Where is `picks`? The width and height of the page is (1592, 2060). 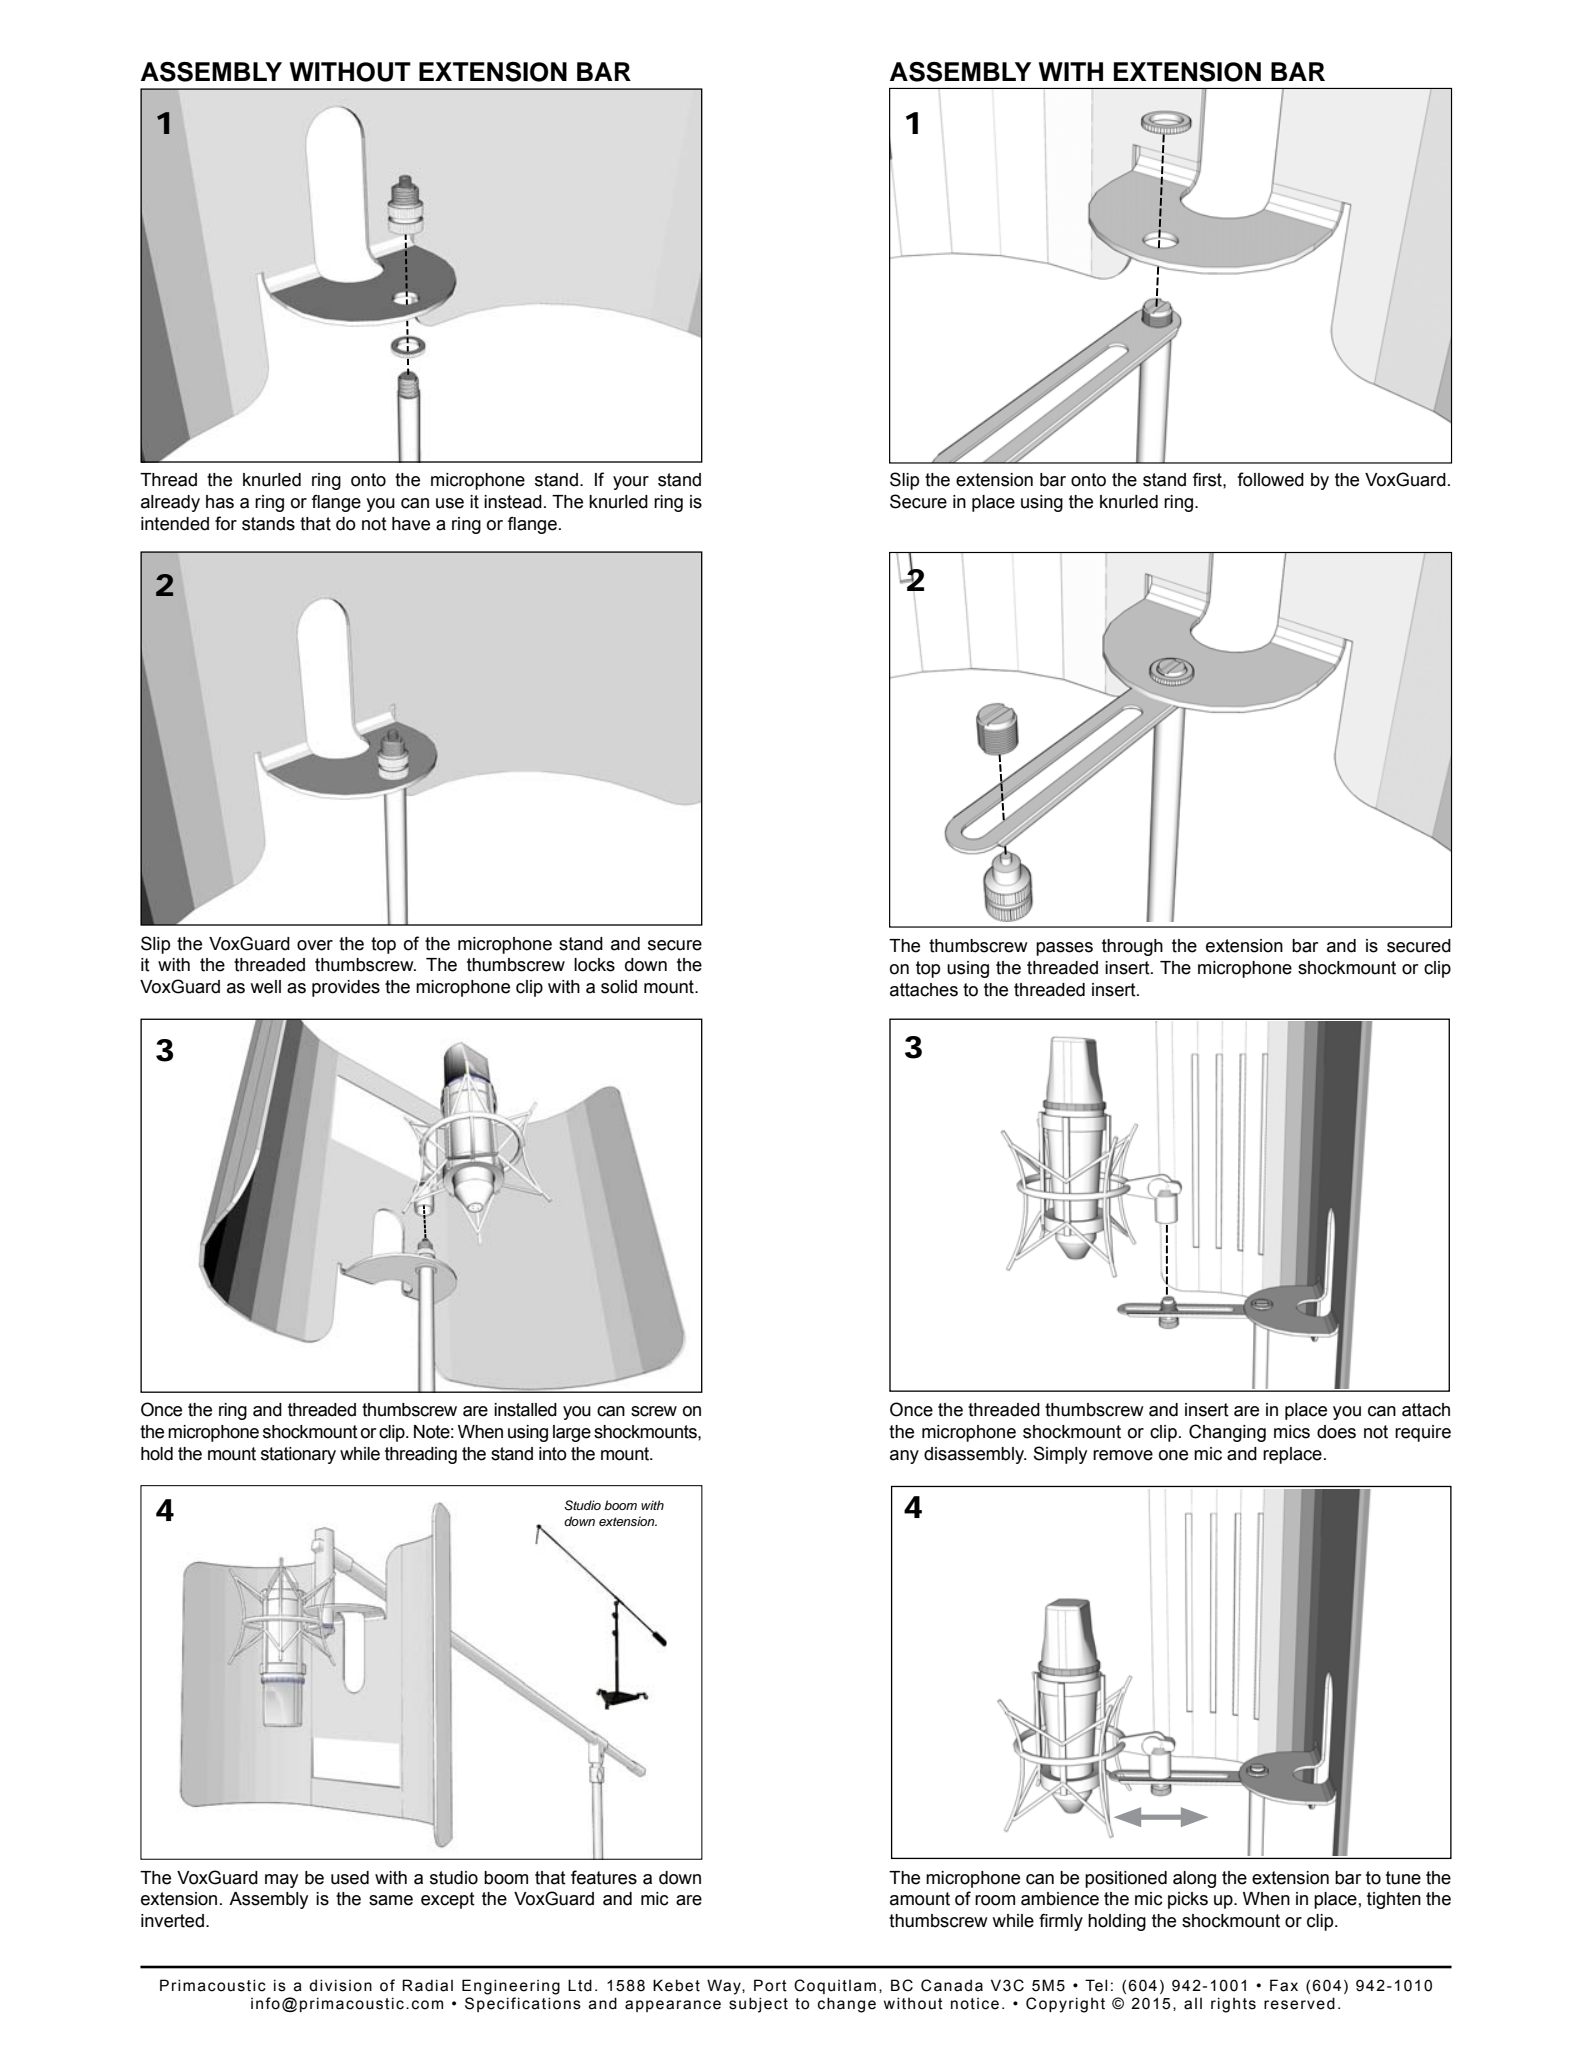 picks is located at coordinates (1188, 1900).
